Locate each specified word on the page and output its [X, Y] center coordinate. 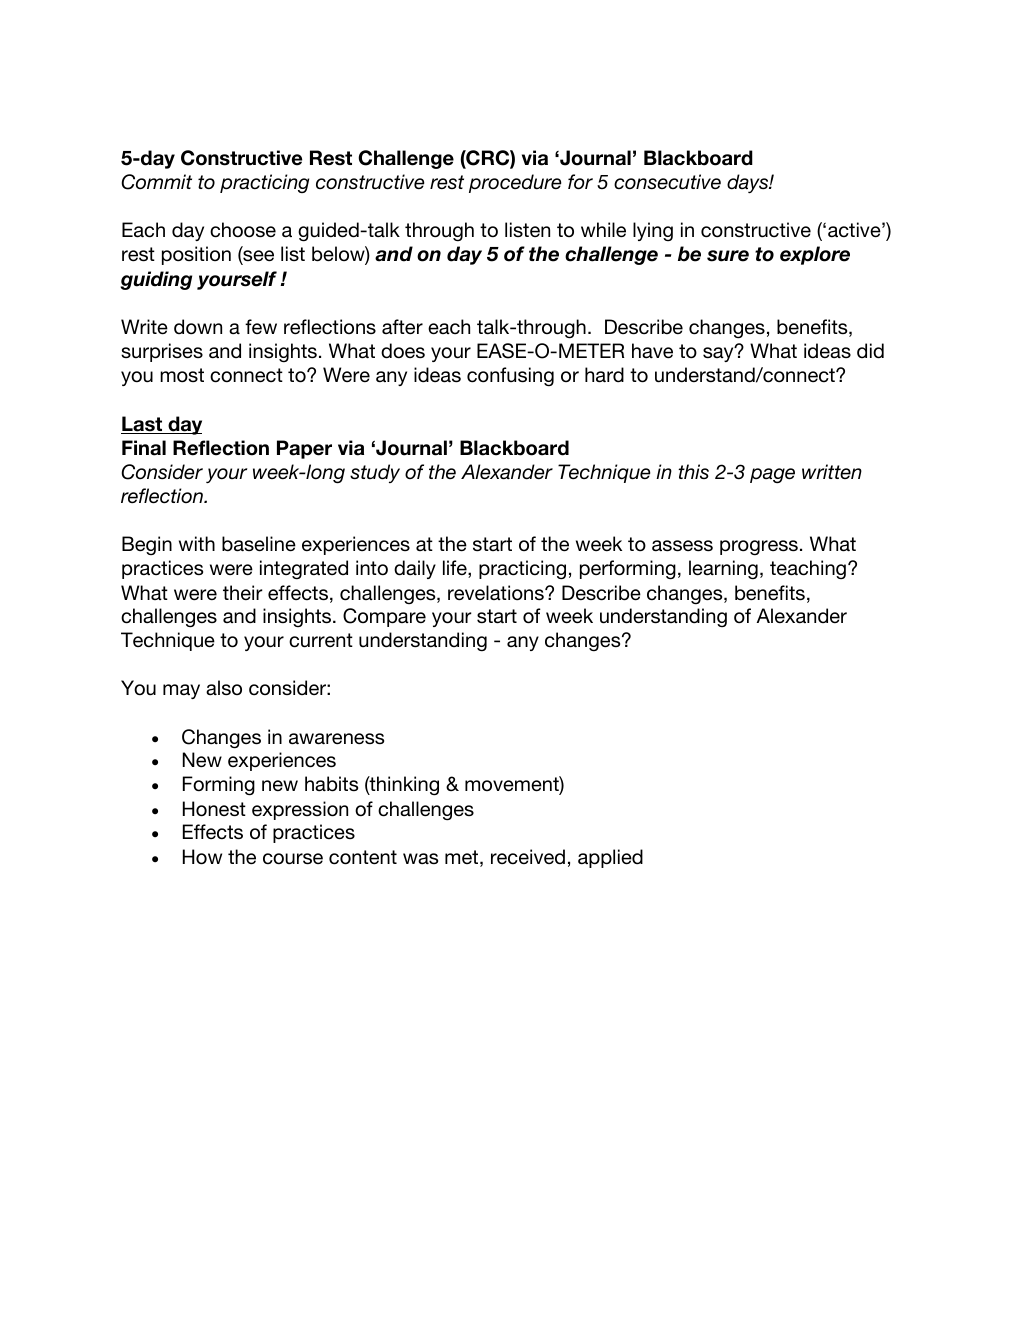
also [224, 688]
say [719, 353]
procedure [515, 183]
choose [243, 230]
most [182, 375]
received [528, 856]
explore [815, 255]
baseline [259, 544]
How [202, 857]
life [456, 569]
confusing [510, 376]
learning [723, 569]
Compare [384, 617]
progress [759, 547]
